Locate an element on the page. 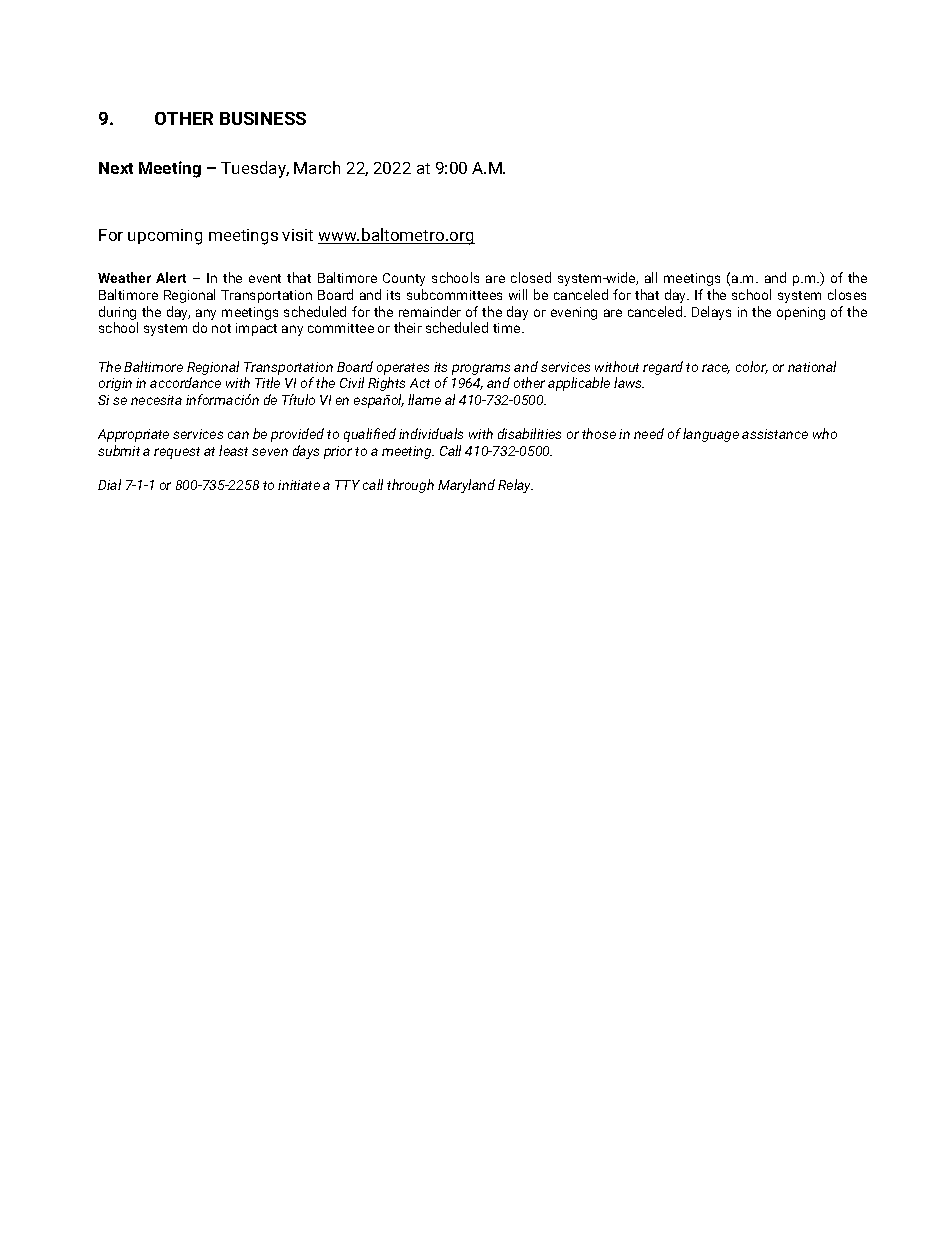 The width and height of the page is (952, 1233). March is located at coordinates (317, 167).
